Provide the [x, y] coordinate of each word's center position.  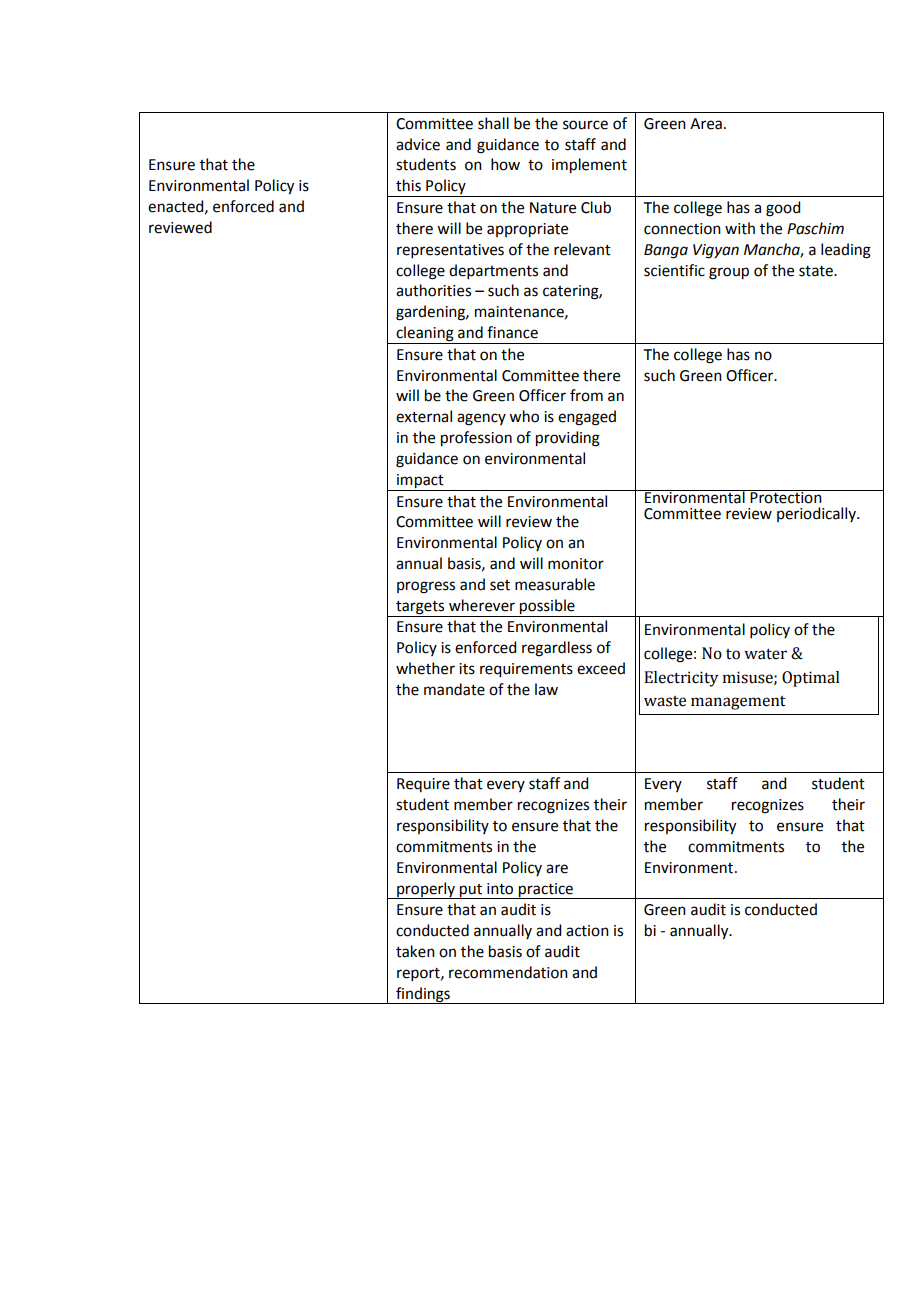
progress [426, 587]
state [817, 271]
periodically [817, 514]
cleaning [425, 335]
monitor [576, 564]
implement [589, 166]
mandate [454, 689]
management [738, 703]
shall [493, 123]
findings [423, 995]
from [586, 395]
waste [665, 701]
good [783, 209]
